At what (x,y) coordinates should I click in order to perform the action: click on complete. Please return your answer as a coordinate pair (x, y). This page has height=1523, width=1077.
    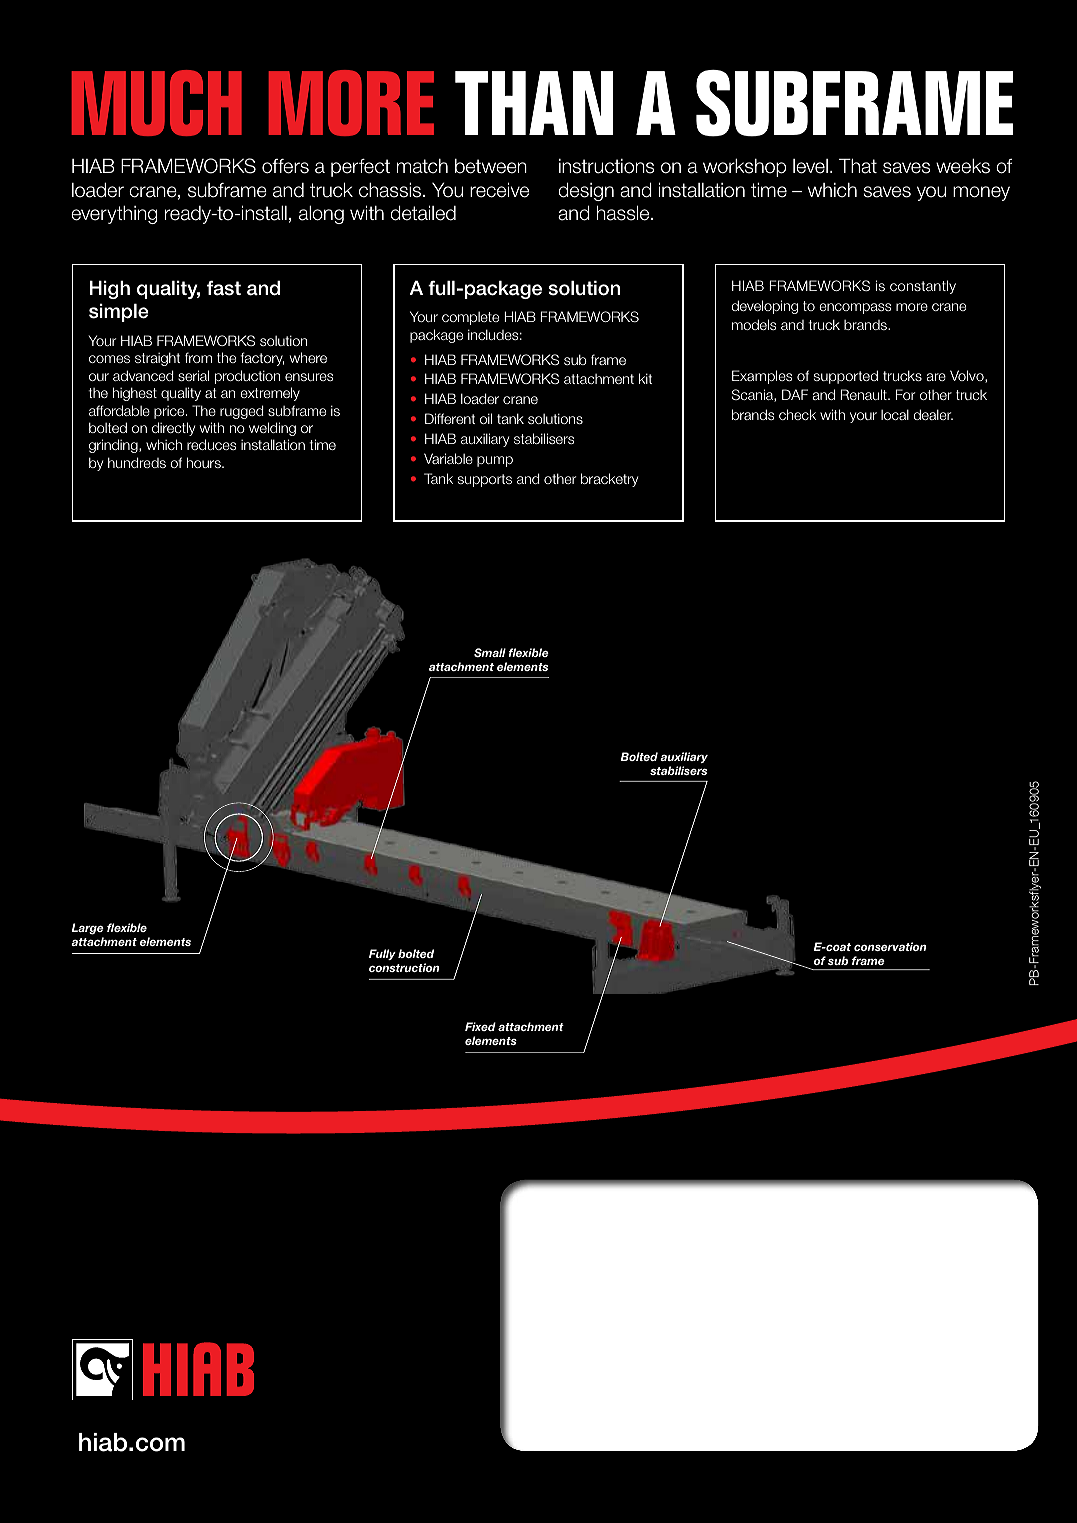
    Looking at the image, I should click on (470, 318).
